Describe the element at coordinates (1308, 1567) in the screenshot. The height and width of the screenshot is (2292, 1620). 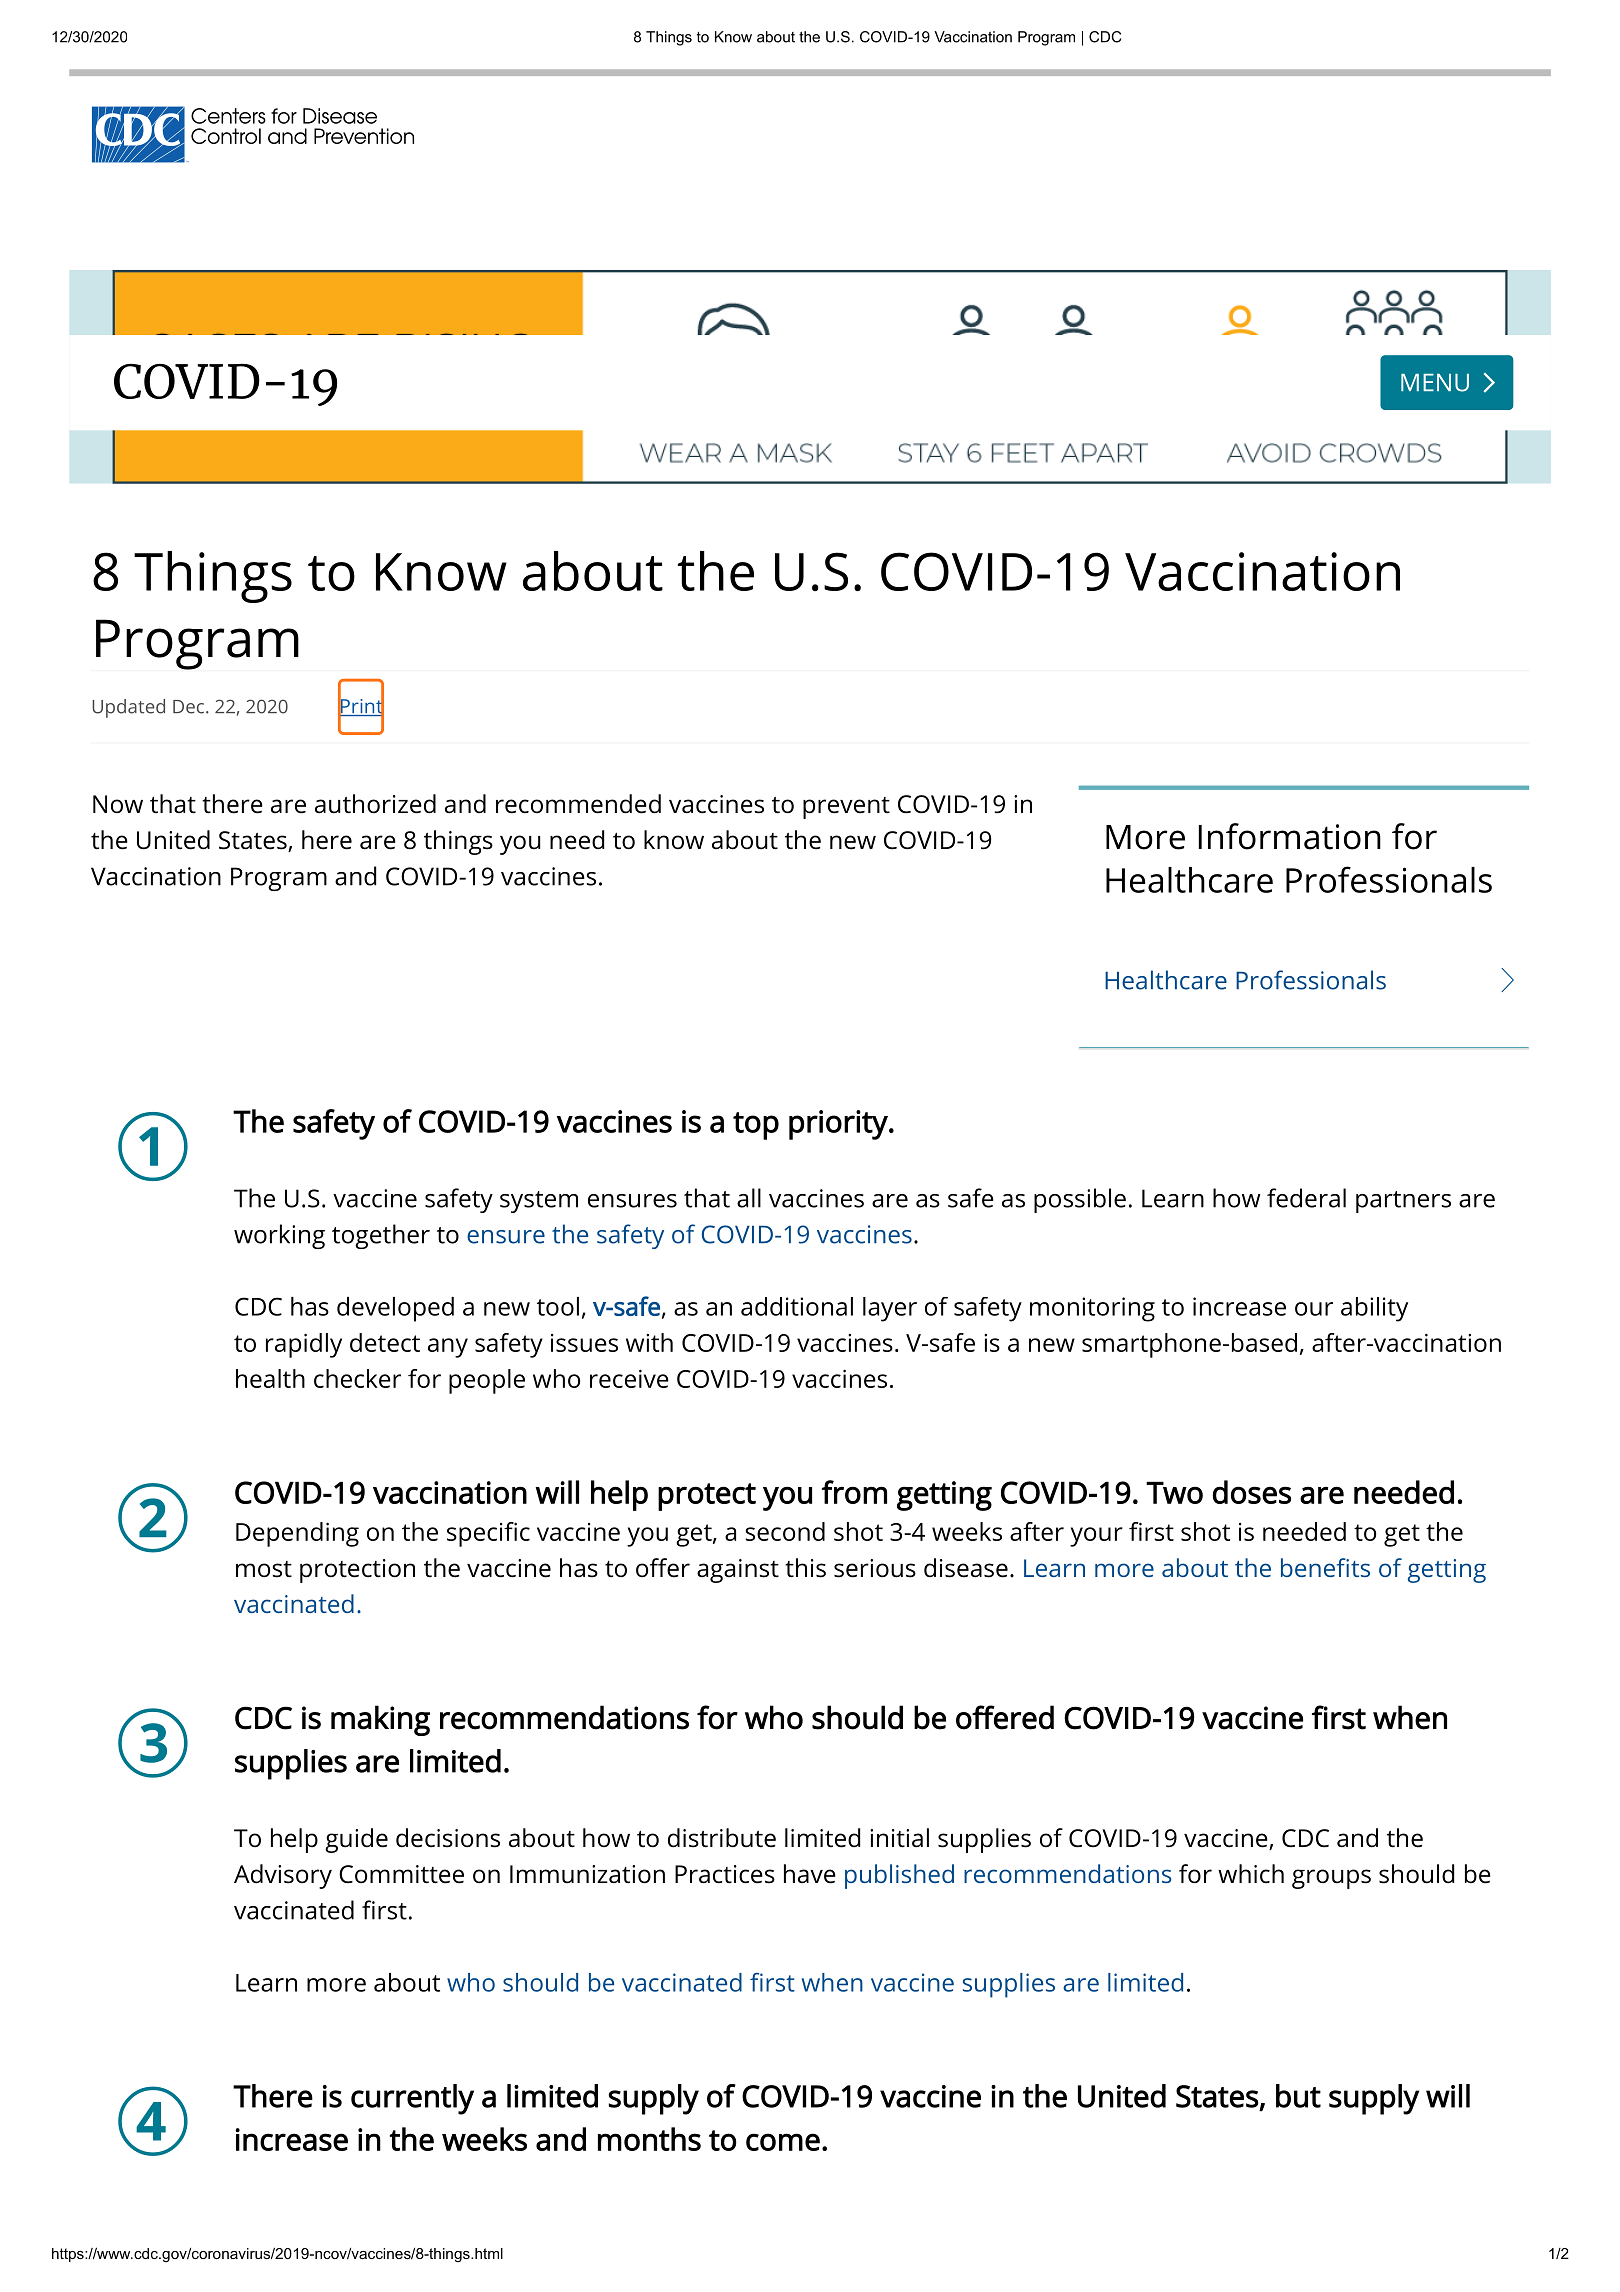
I see `bene` at that location.
